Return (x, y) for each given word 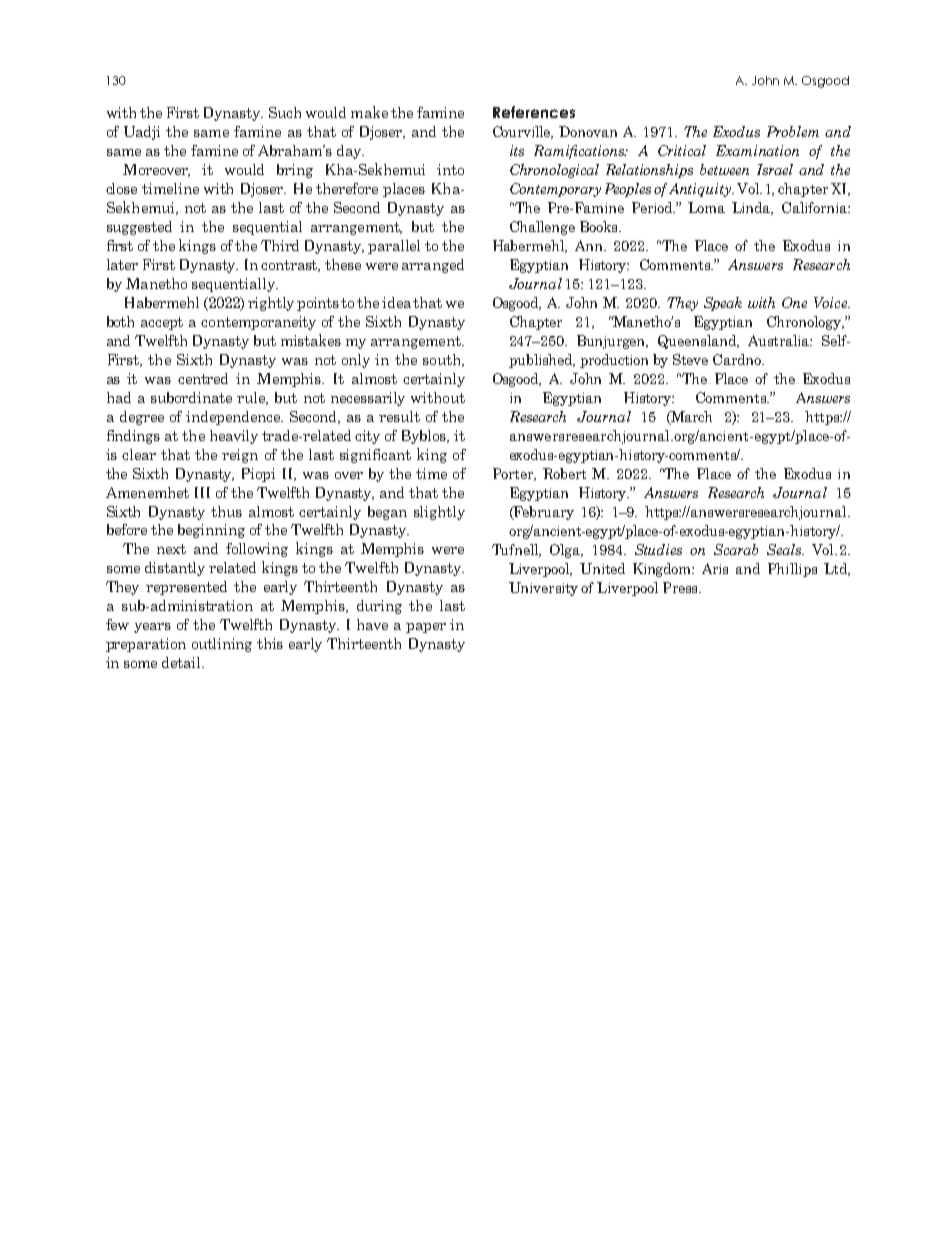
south (443, 360)
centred (203, 378)
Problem (793, 131)
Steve (690, 359)
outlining (222, 645)
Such (285, 112)
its (517, 150)
